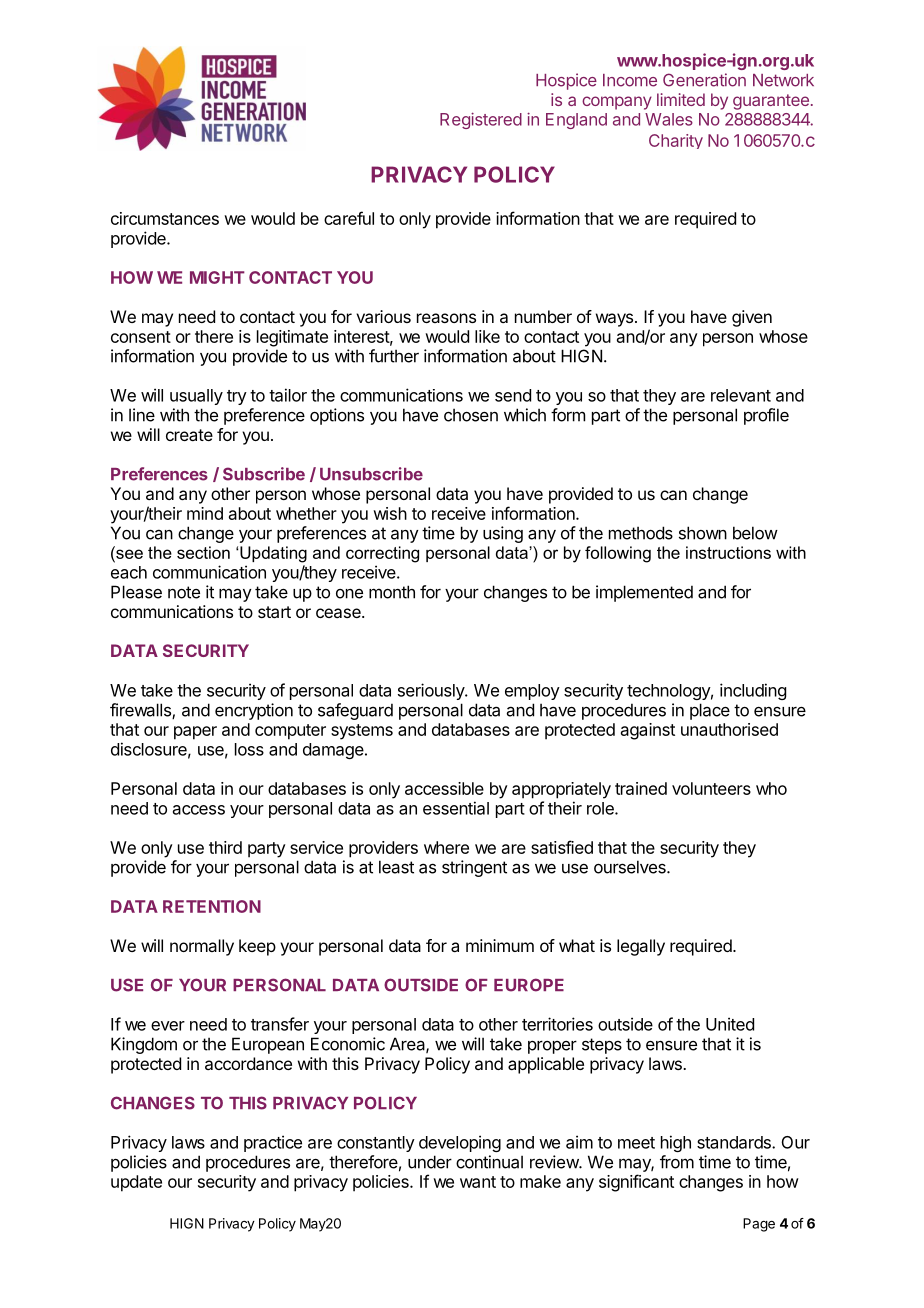 The width and height of the screenshot is (924, 1308). What do you see at coordinates (478, 1182) in the screenshot?
I see `want` at bounding box center [478, 1182].
